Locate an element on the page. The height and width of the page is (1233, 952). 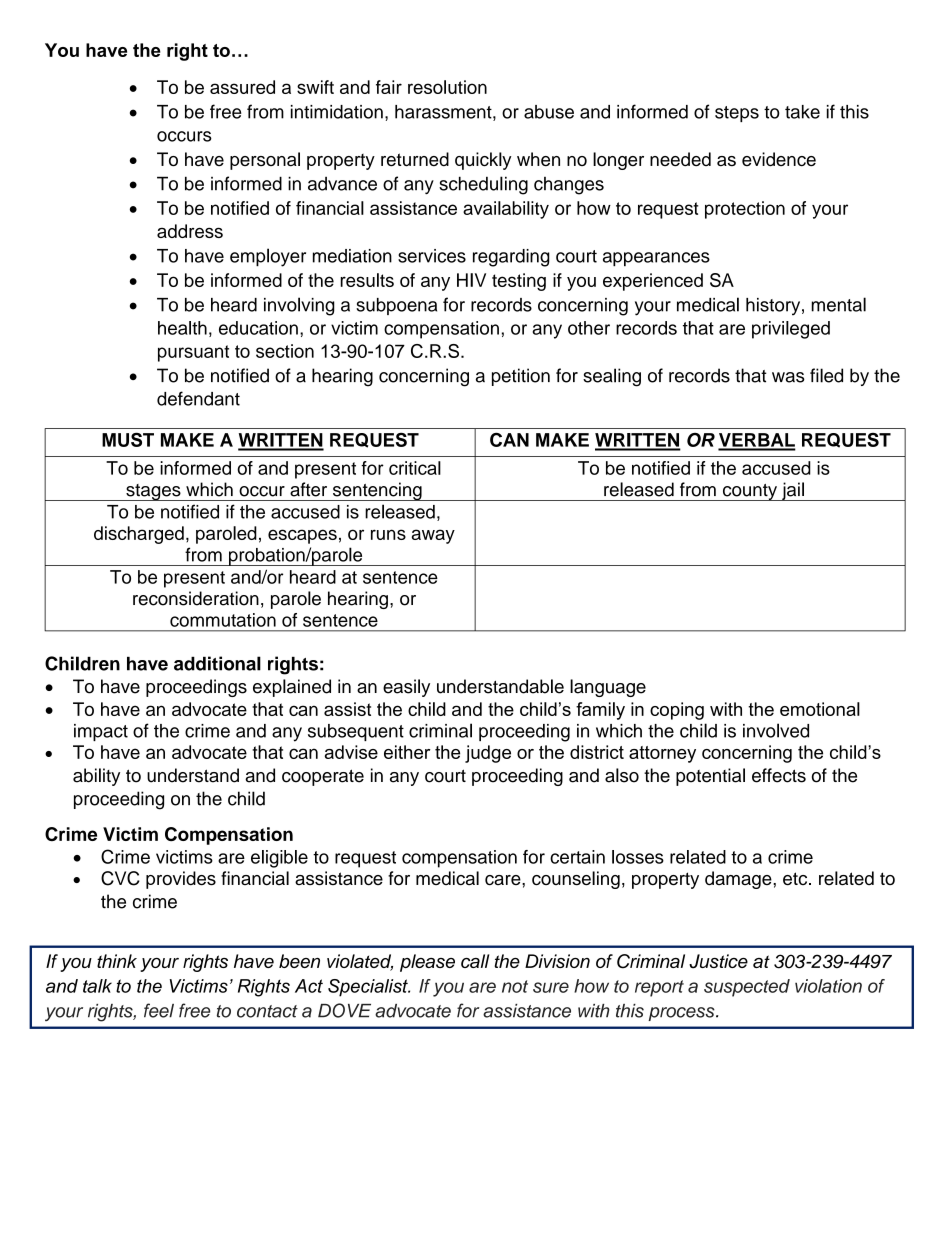
call is located at coordinates (475, 961).
